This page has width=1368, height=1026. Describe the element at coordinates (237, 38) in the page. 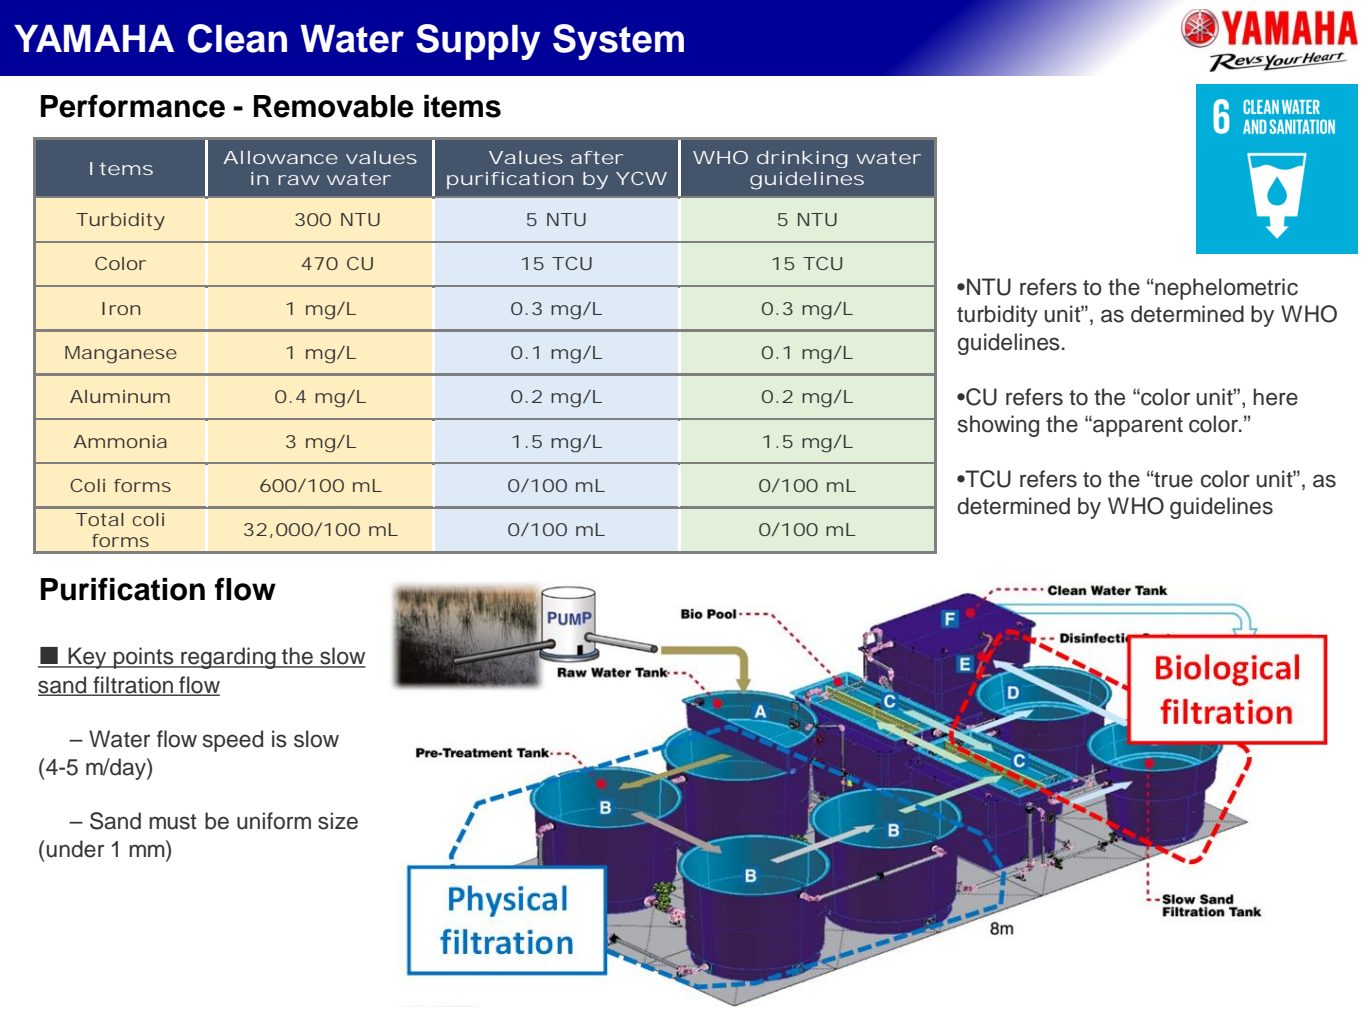

I see `Clean` at that location.
